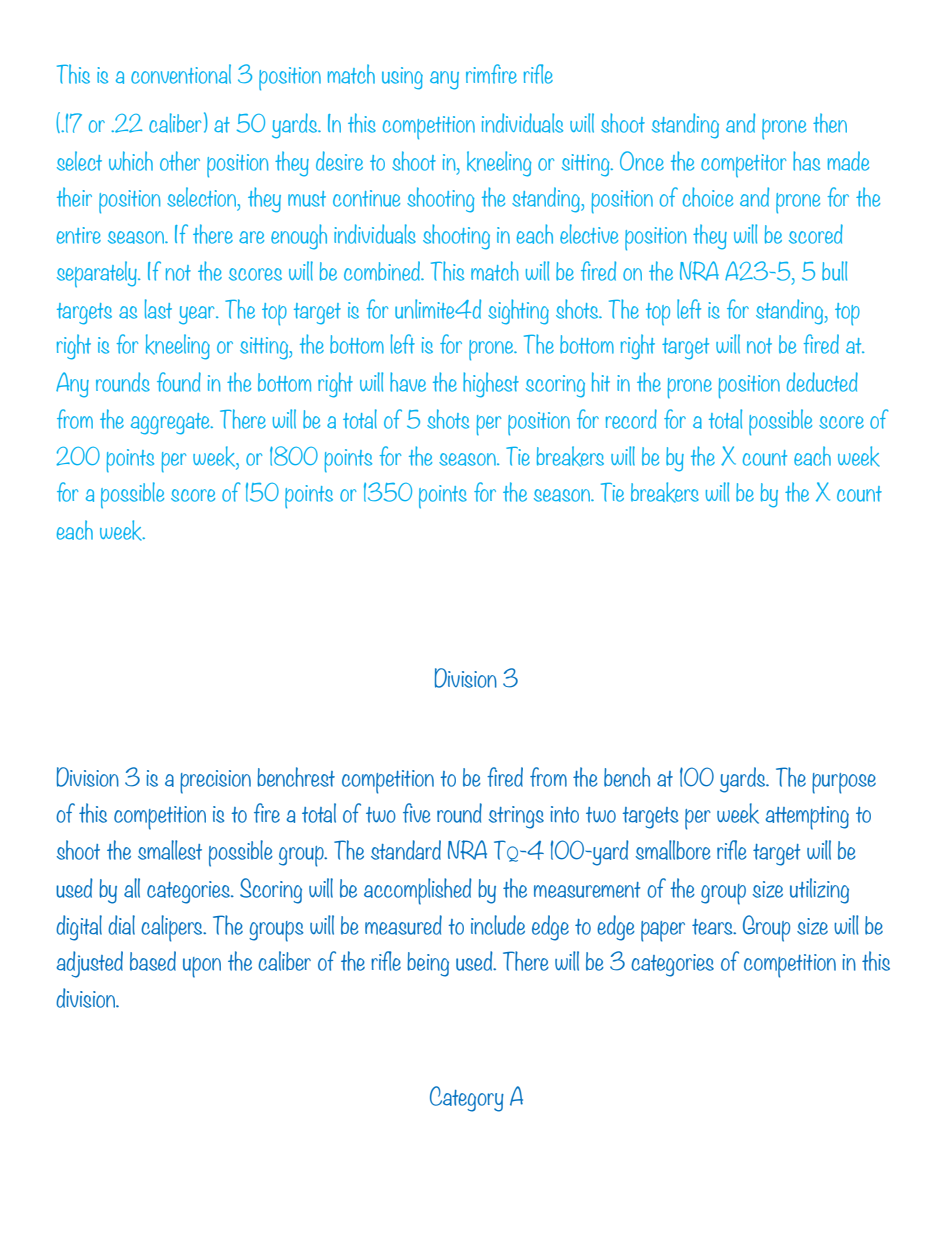 The image size is (952, 1233). I want to click on using, so click(402, 78).
